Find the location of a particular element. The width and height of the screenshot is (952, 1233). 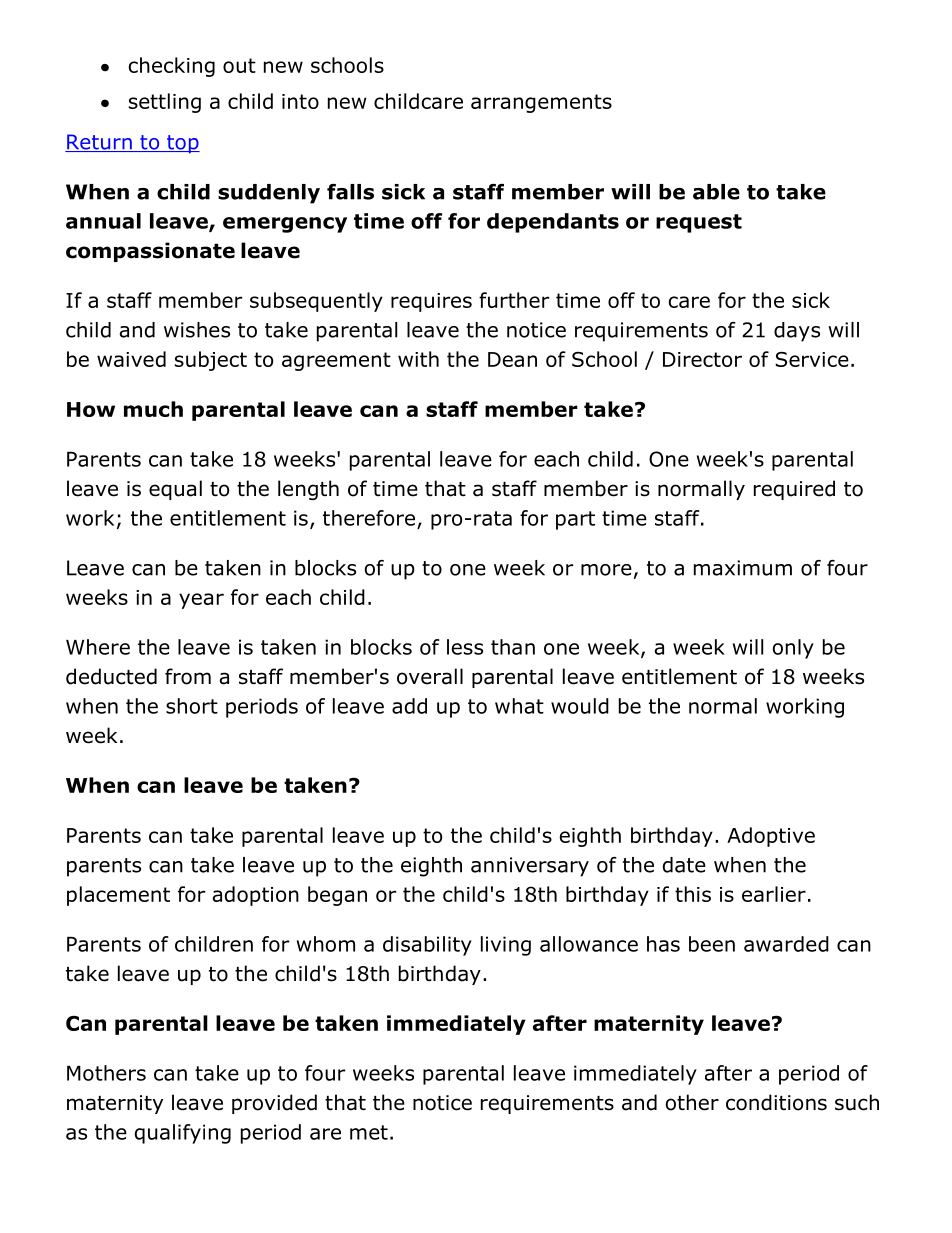

able is located at coordinates (716, 192).
